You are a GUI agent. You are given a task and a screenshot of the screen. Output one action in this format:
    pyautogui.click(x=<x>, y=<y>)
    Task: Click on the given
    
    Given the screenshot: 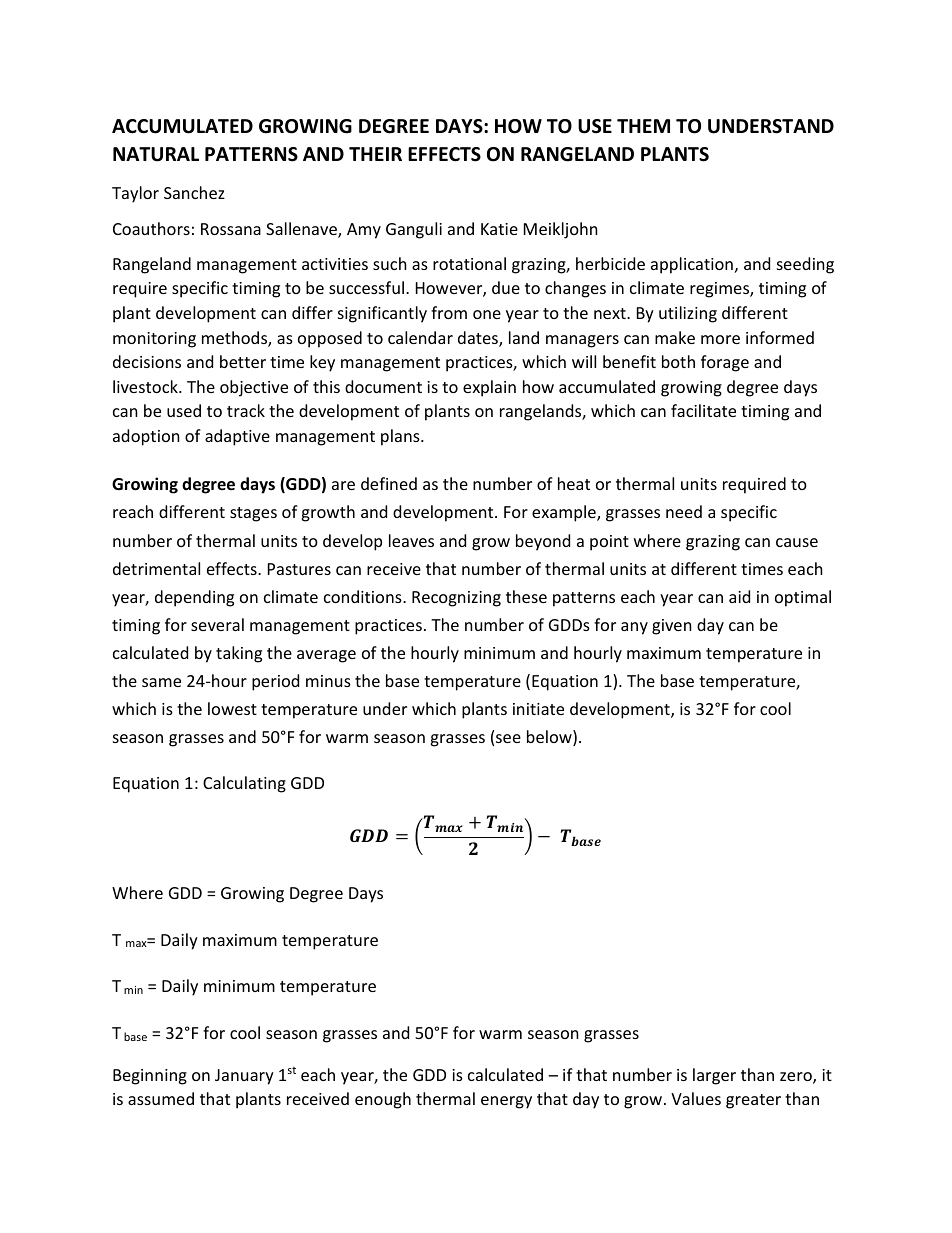 What is the action you would take?
    pyautogui.click(x=672, y=627)
